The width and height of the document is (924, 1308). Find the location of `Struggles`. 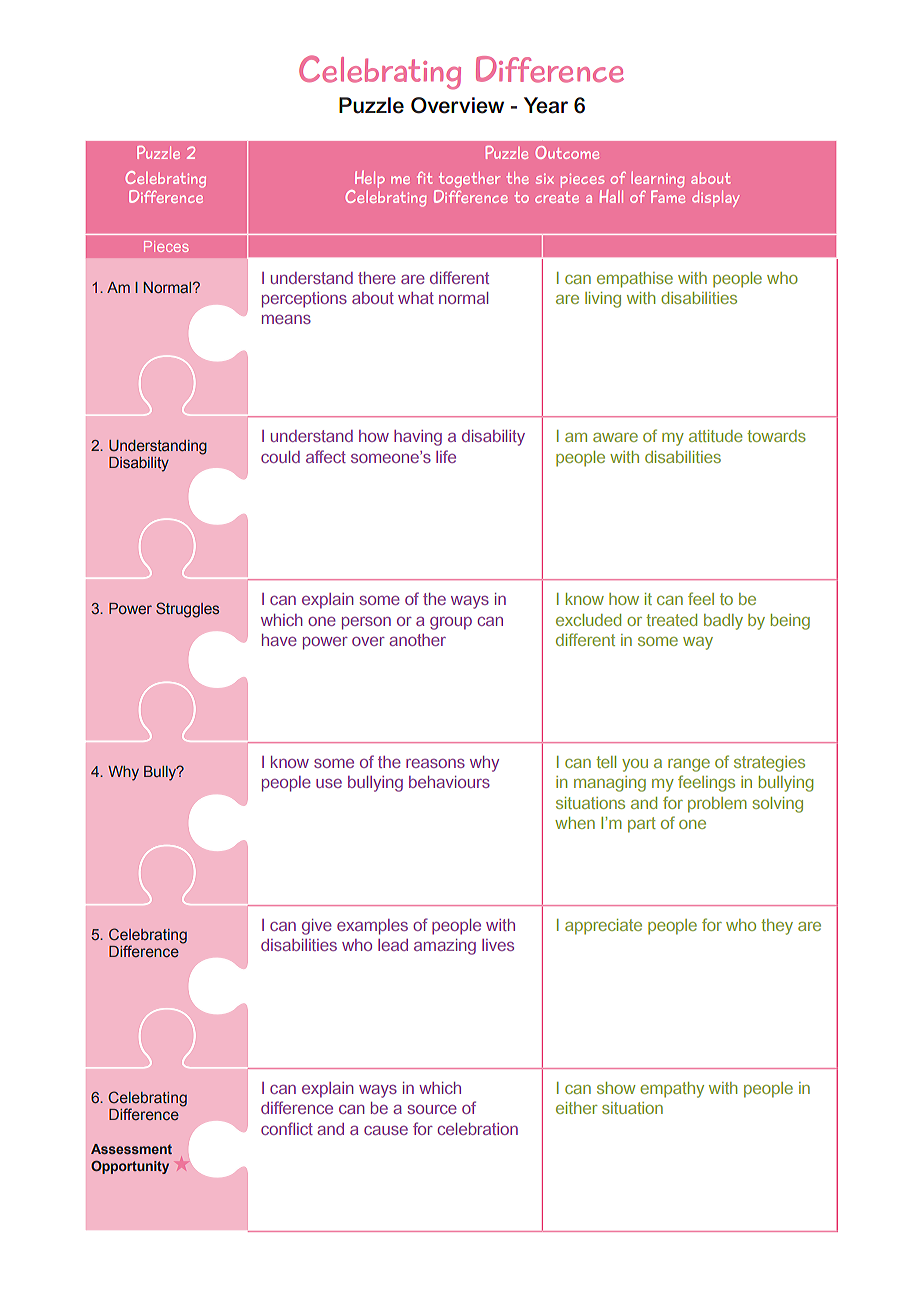

Struggles is located at coordinates (187, 610).
